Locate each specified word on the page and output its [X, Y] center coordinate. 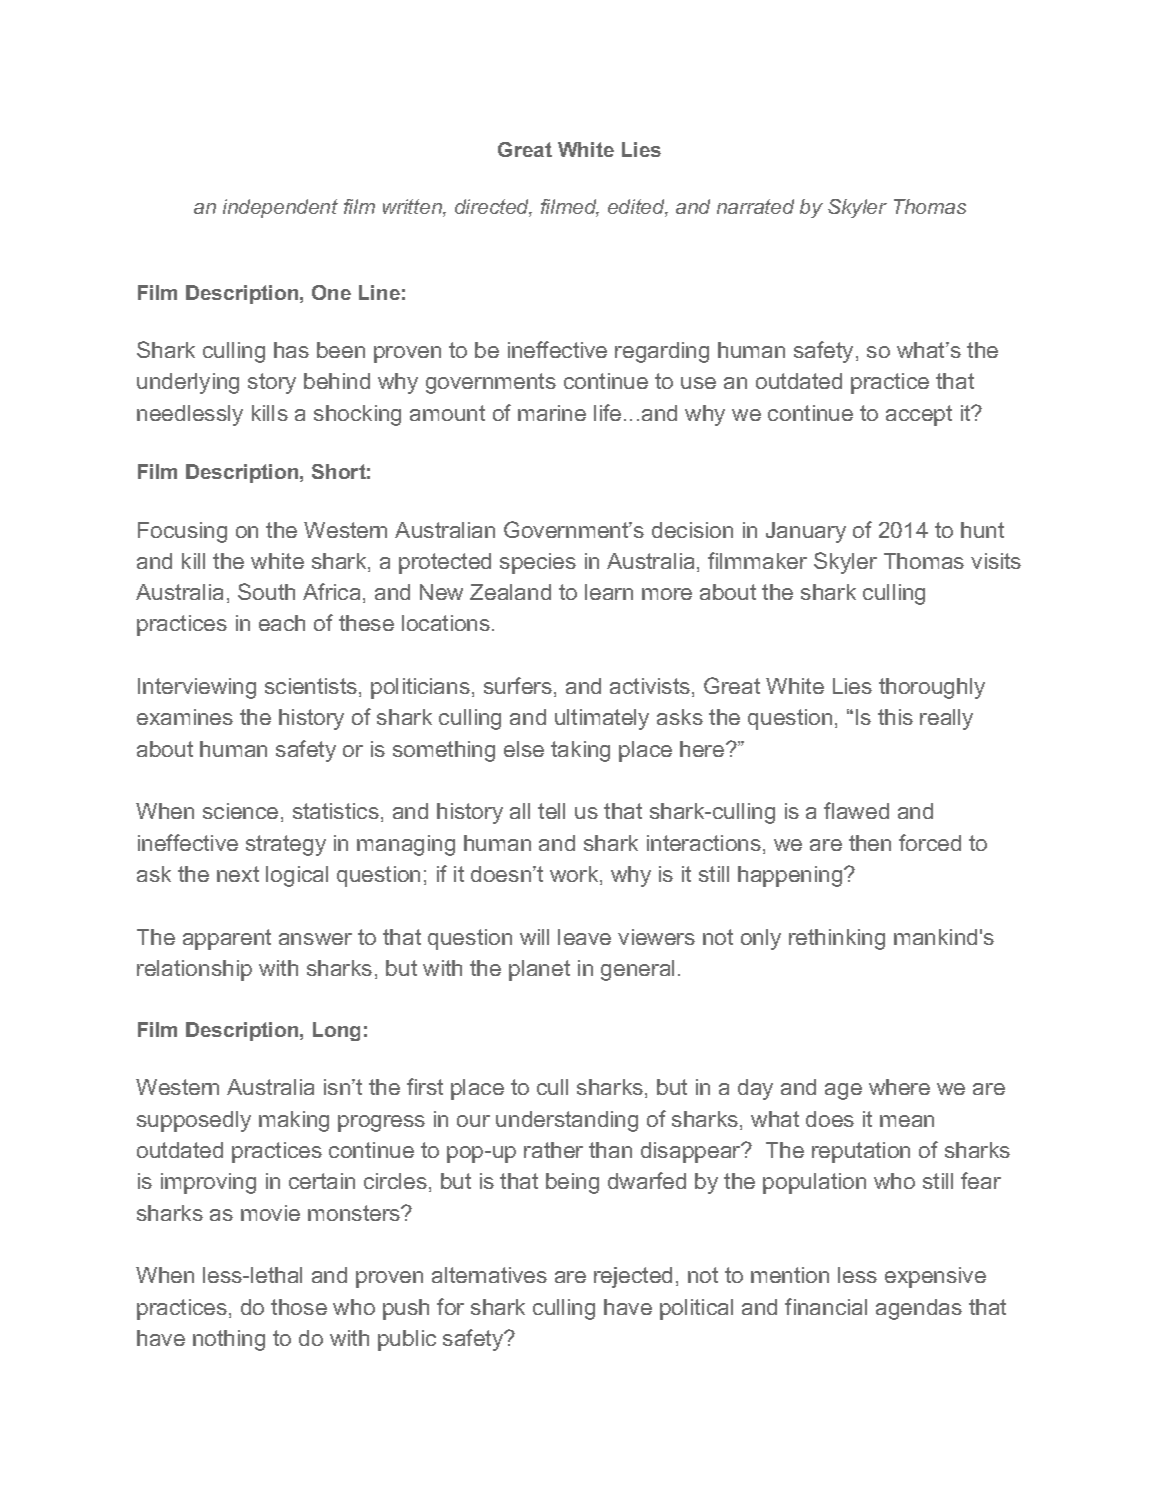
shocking [357, 415]
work [575, 875]
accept [919, 415]
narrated [755, 206]
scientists [312, 687]
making [294, 1121]
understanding [567, 1121]
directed [493, 208]
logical [297, 876]
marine [552, 413]
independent [280, 208]
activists [650, 686]
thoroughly [932, 688]
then [870, 843]
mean [907, 1121]
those [299, 1307]
